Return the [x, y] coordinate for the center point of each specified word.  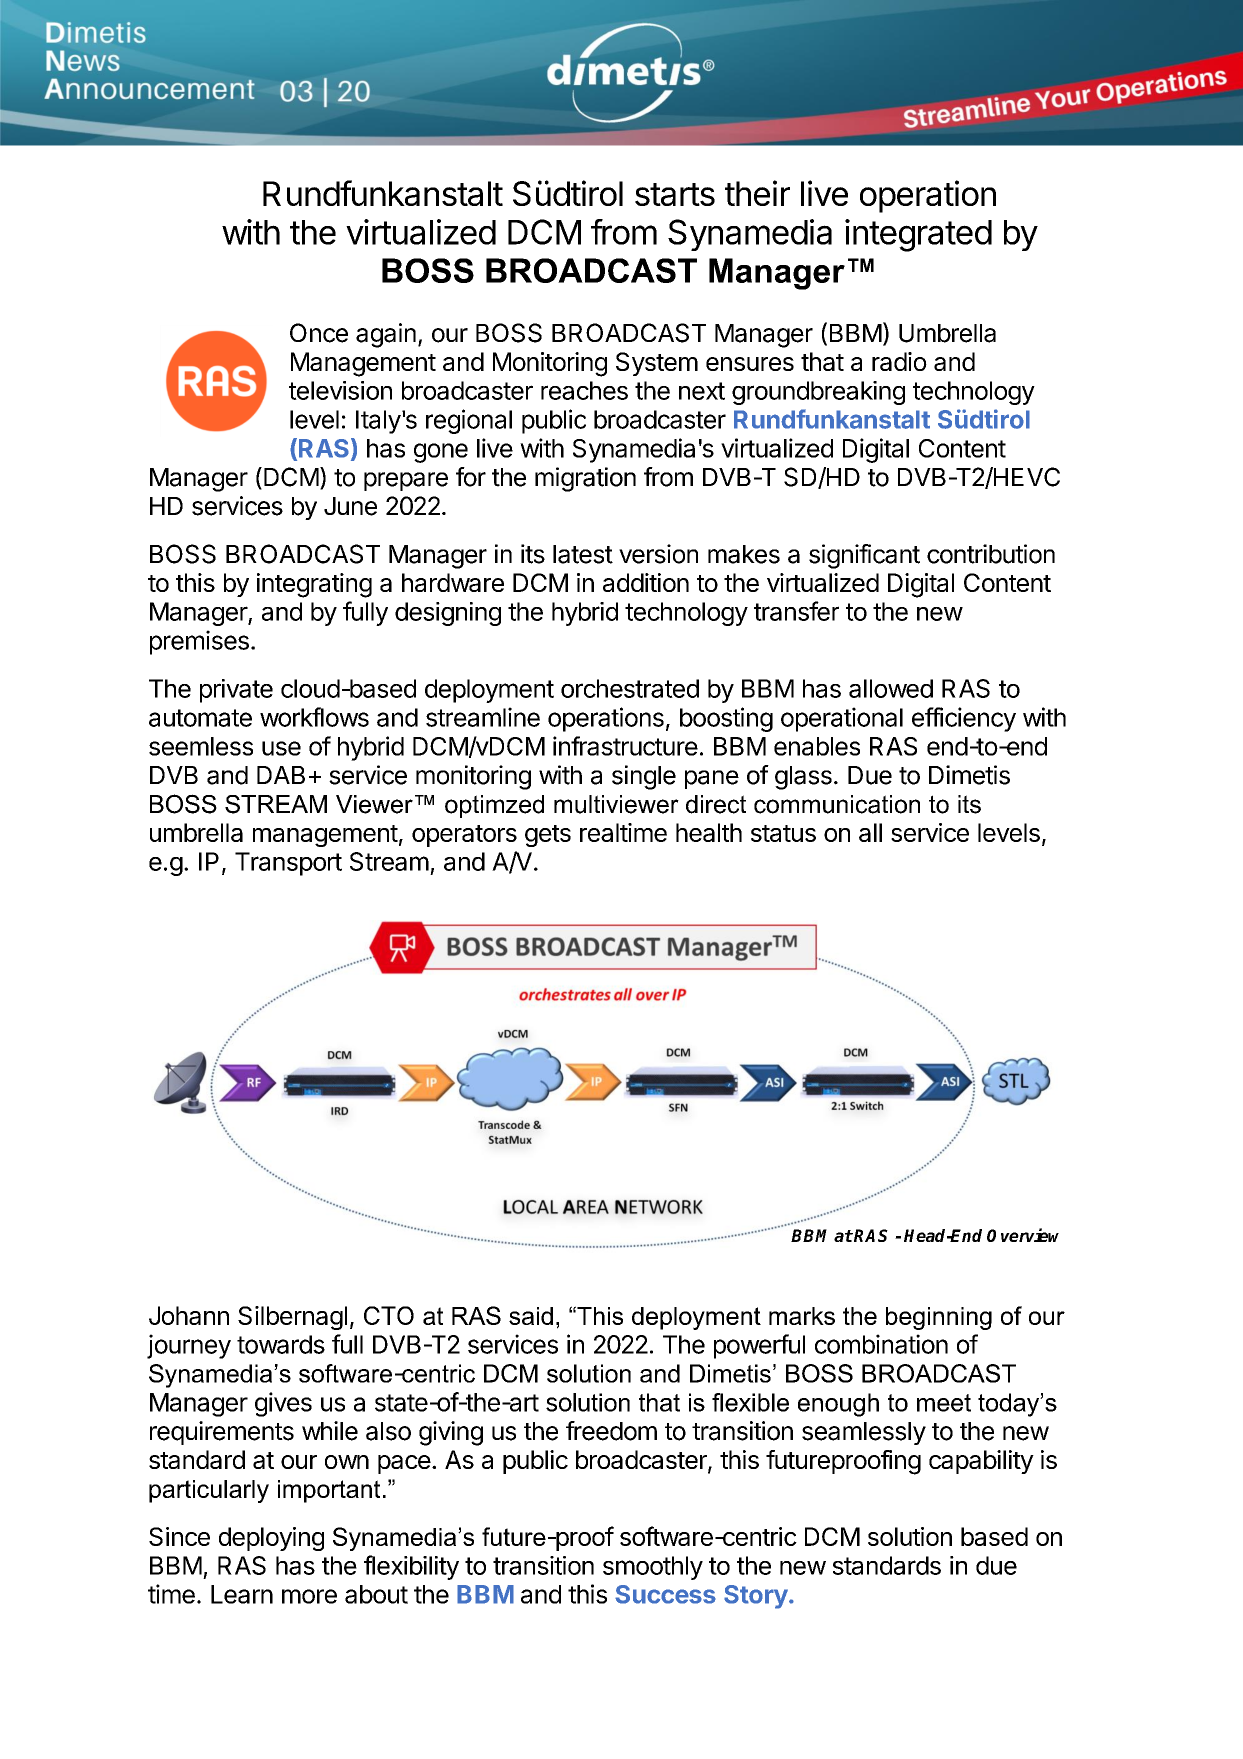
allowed [891, 688]
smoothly [653, 1568]
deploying [271, 1539]
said [531, 1316]
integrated [918, 235]
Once [319, 333]
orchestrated [630, 688]
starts [675, 194]
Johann [189, 1315]
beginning [939, 1318]
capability [981, 1462]
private [236, 691]
